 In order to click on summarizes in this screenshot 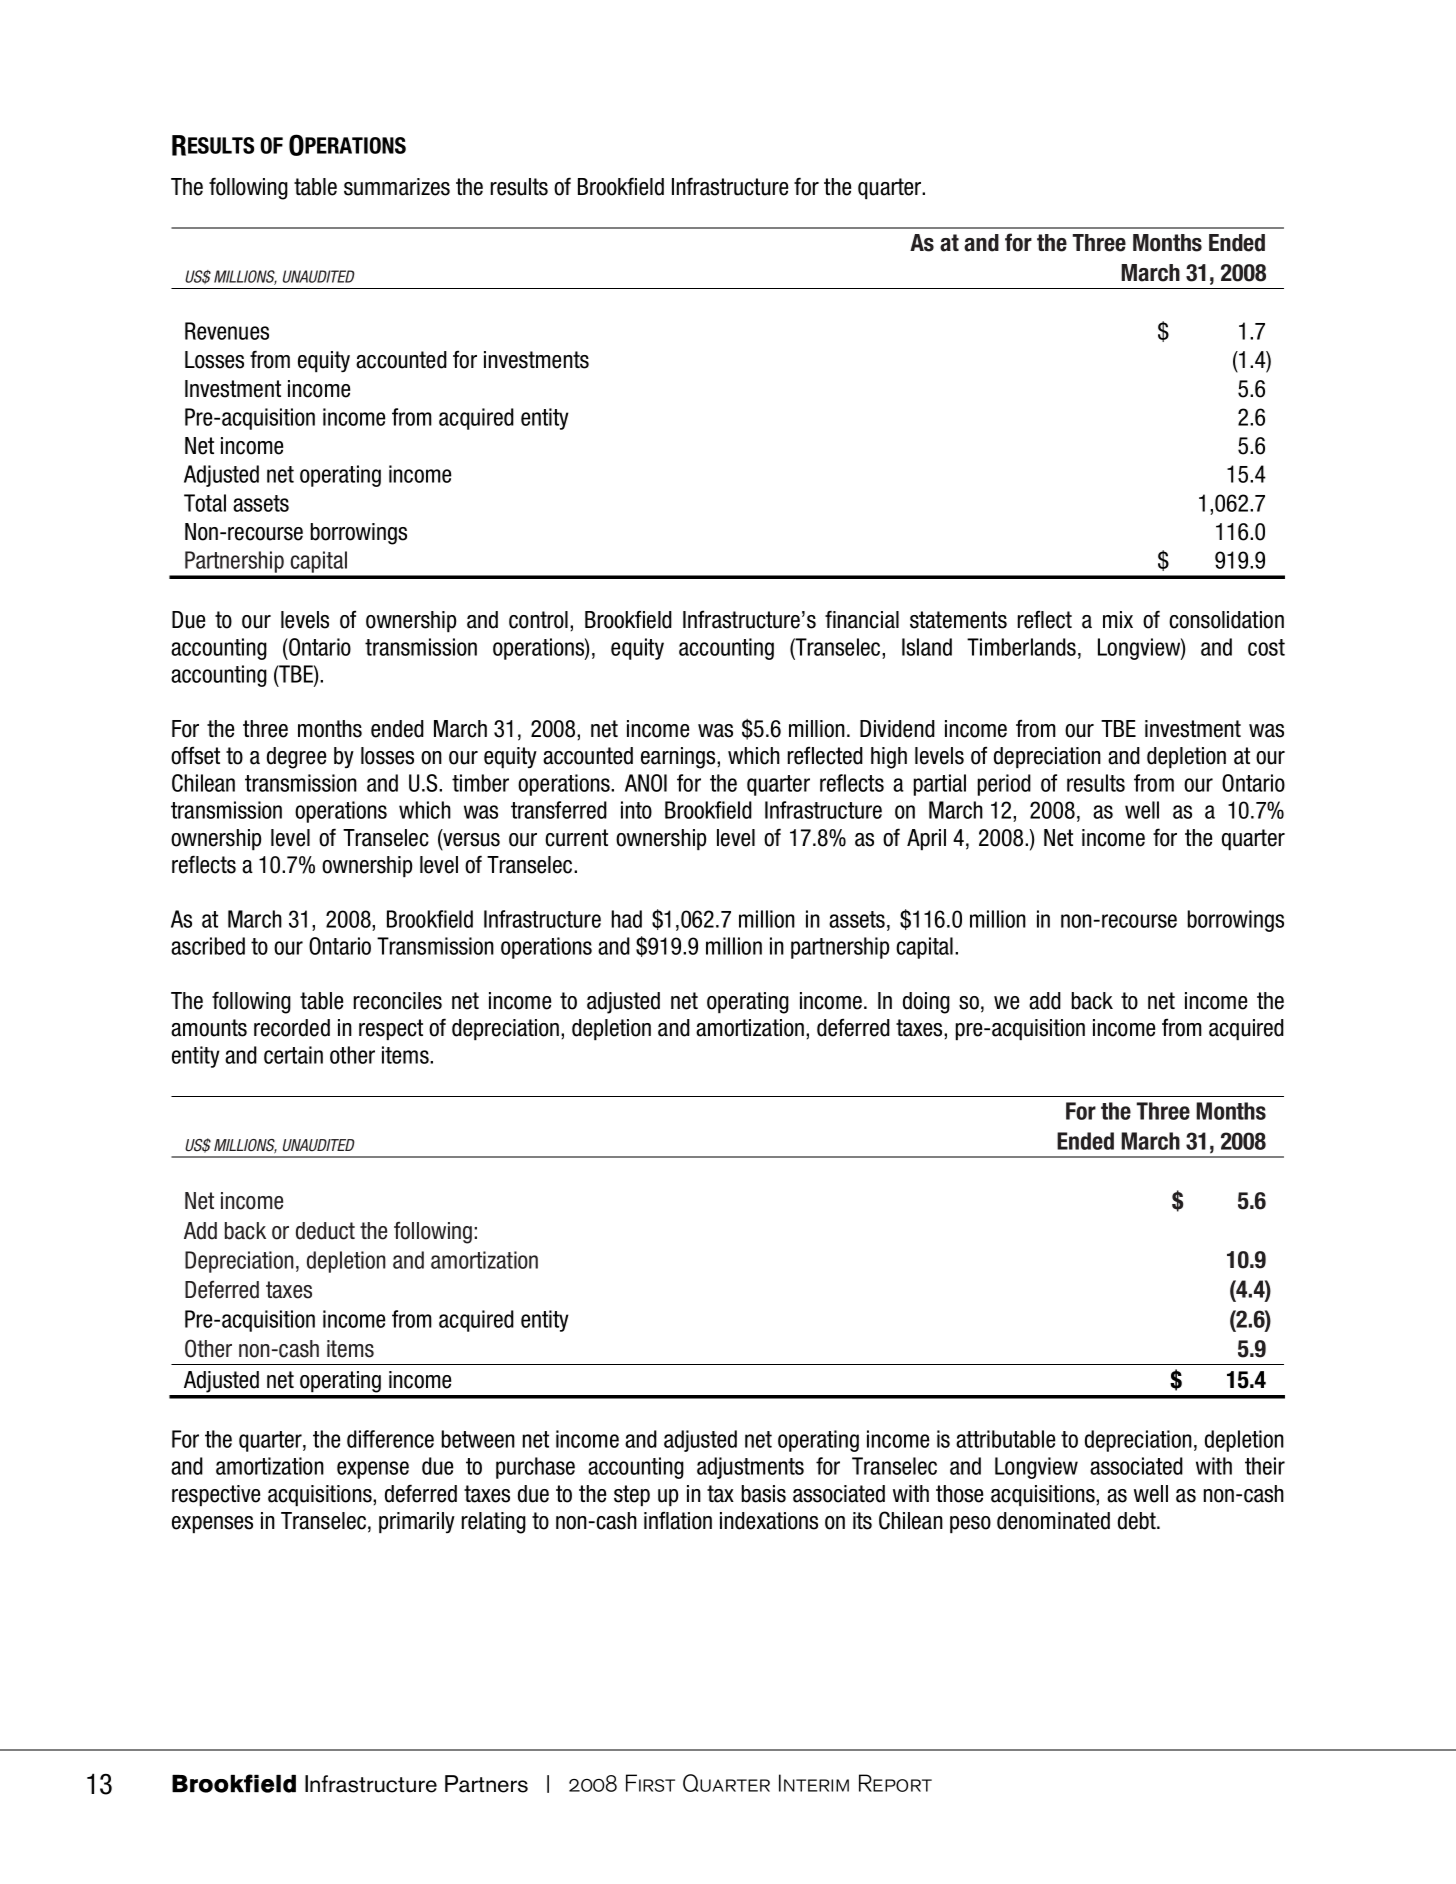, I will do `click(397, 187)`.
